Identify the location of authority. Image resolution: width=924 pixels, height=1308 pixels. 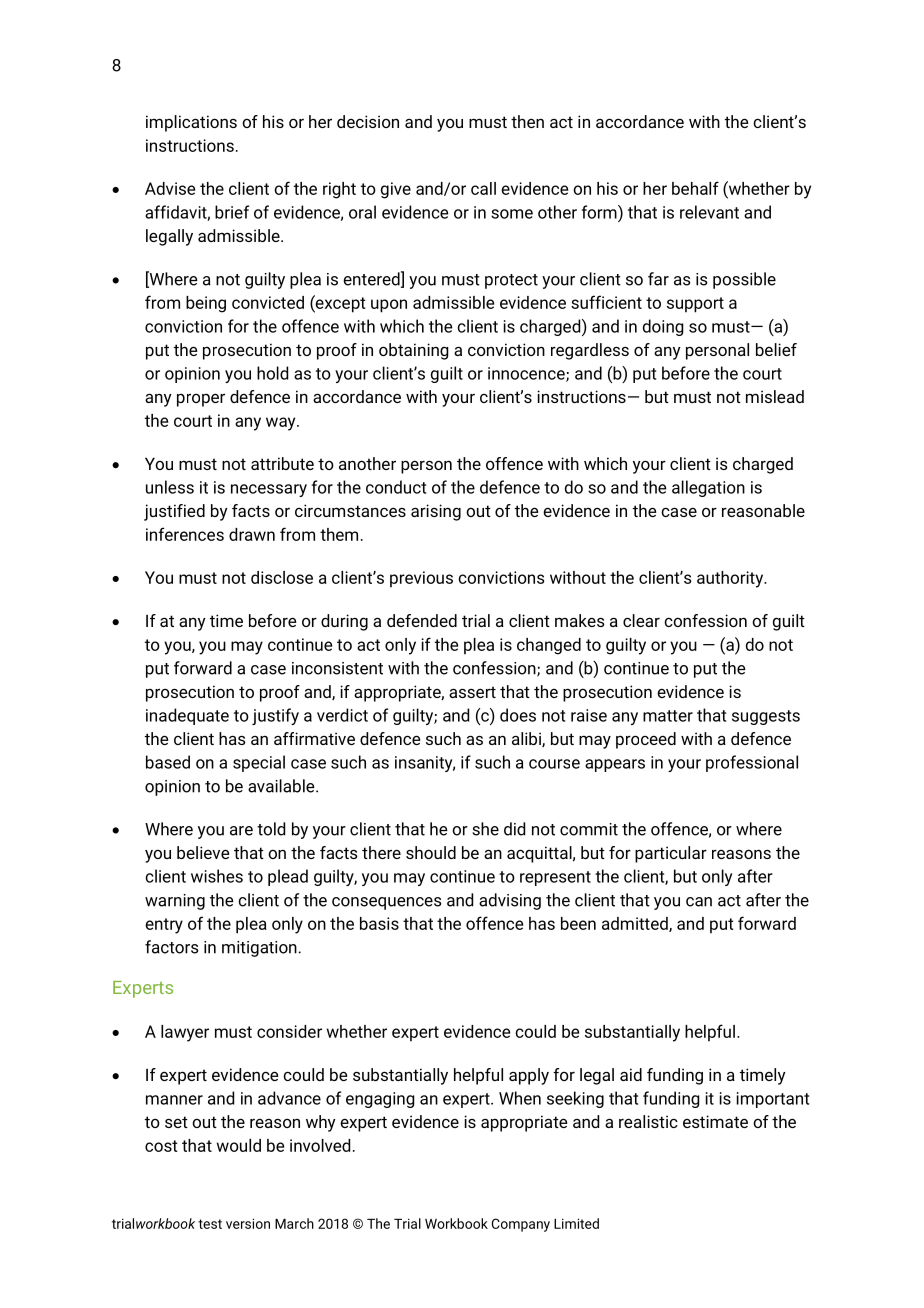
(731, 579).
